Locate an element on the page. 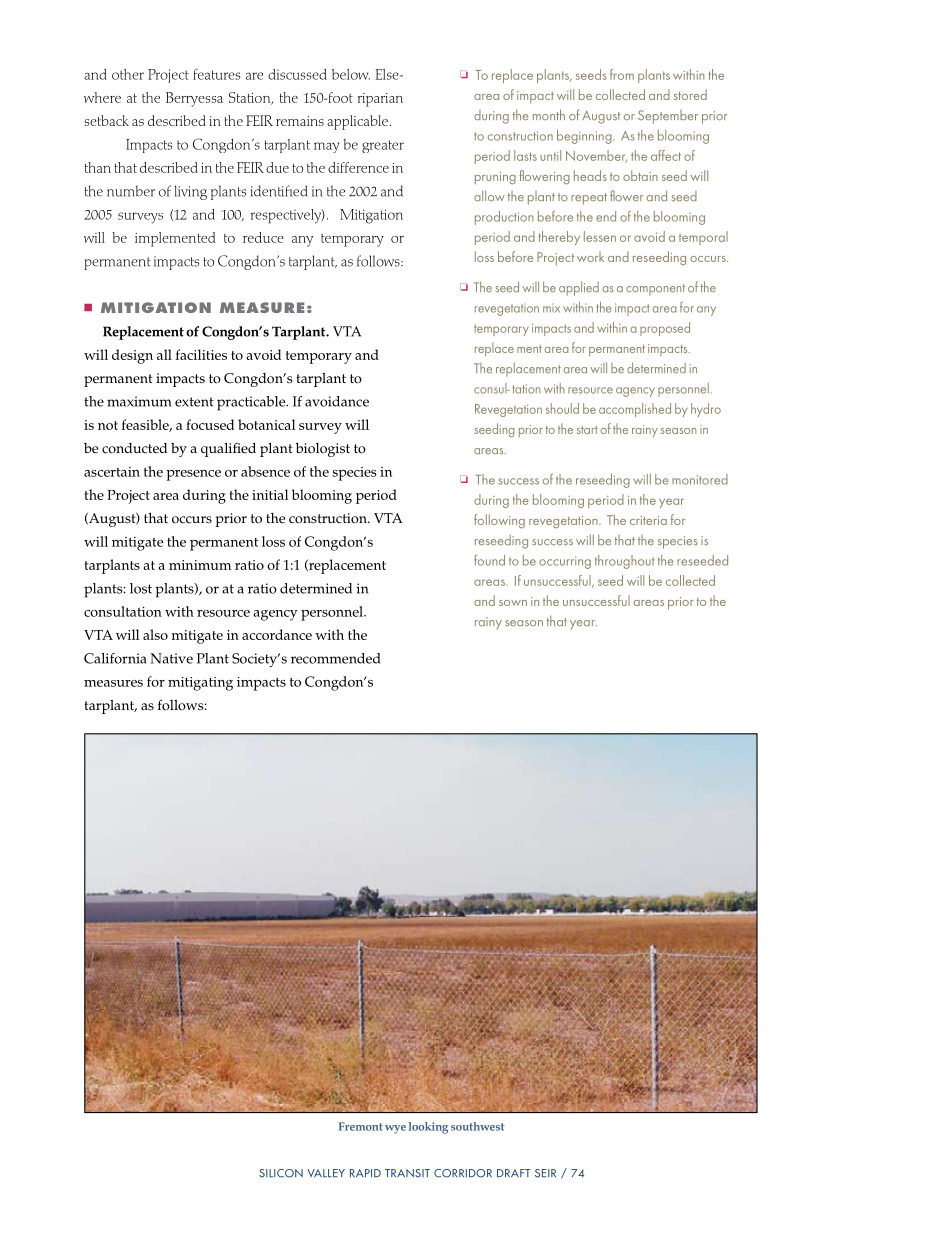 The height and width of the document is (1233, 952). September is located at coordinates (668, 117).
